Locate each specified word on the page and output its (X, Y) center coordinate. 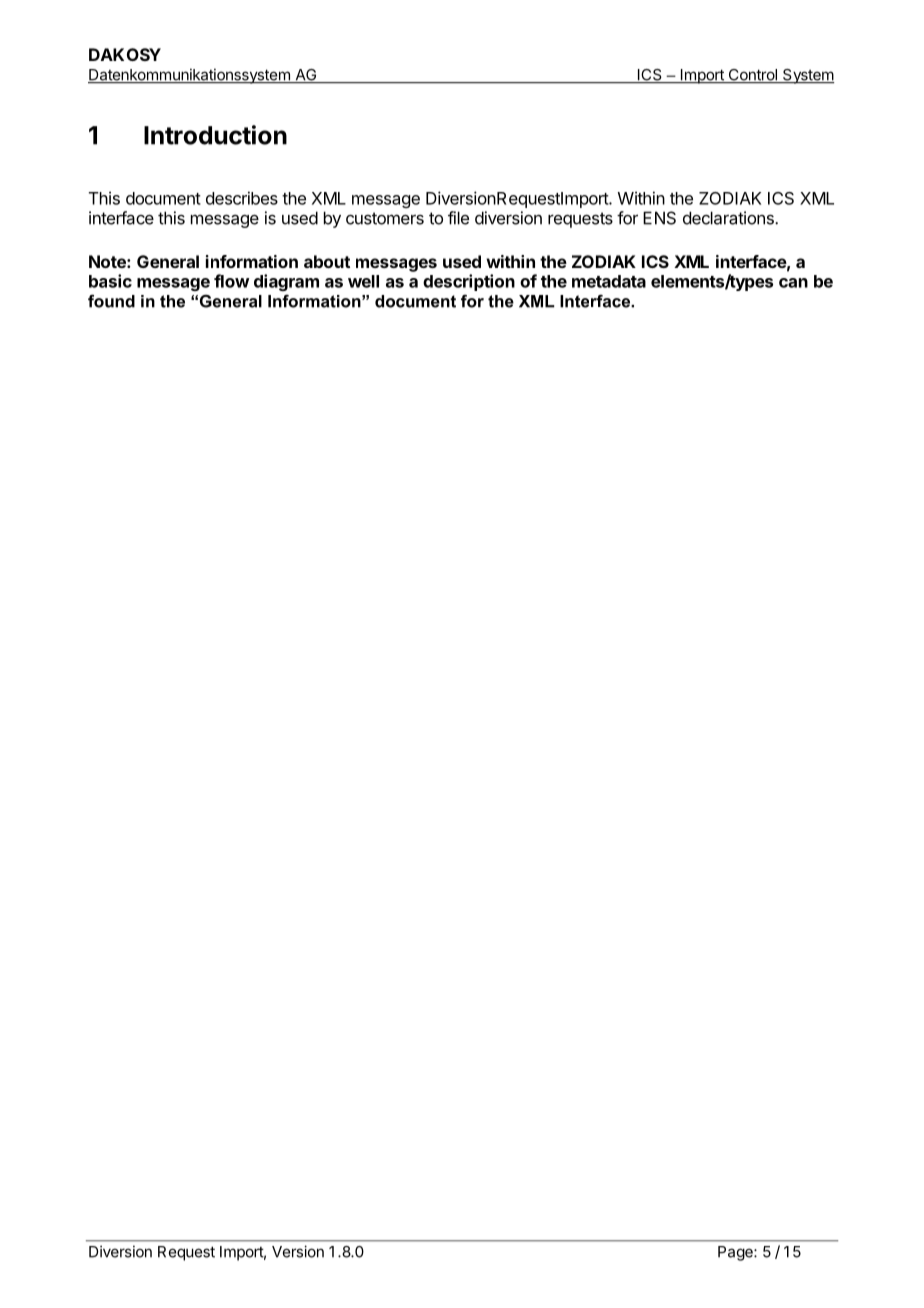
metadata (609, 281)
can (793, 283)
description (469, 282)
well (363, 281)
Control (752, 76)
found (111, 301)
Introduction (215, 135)
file (458, 218)
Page (736, 1253)
